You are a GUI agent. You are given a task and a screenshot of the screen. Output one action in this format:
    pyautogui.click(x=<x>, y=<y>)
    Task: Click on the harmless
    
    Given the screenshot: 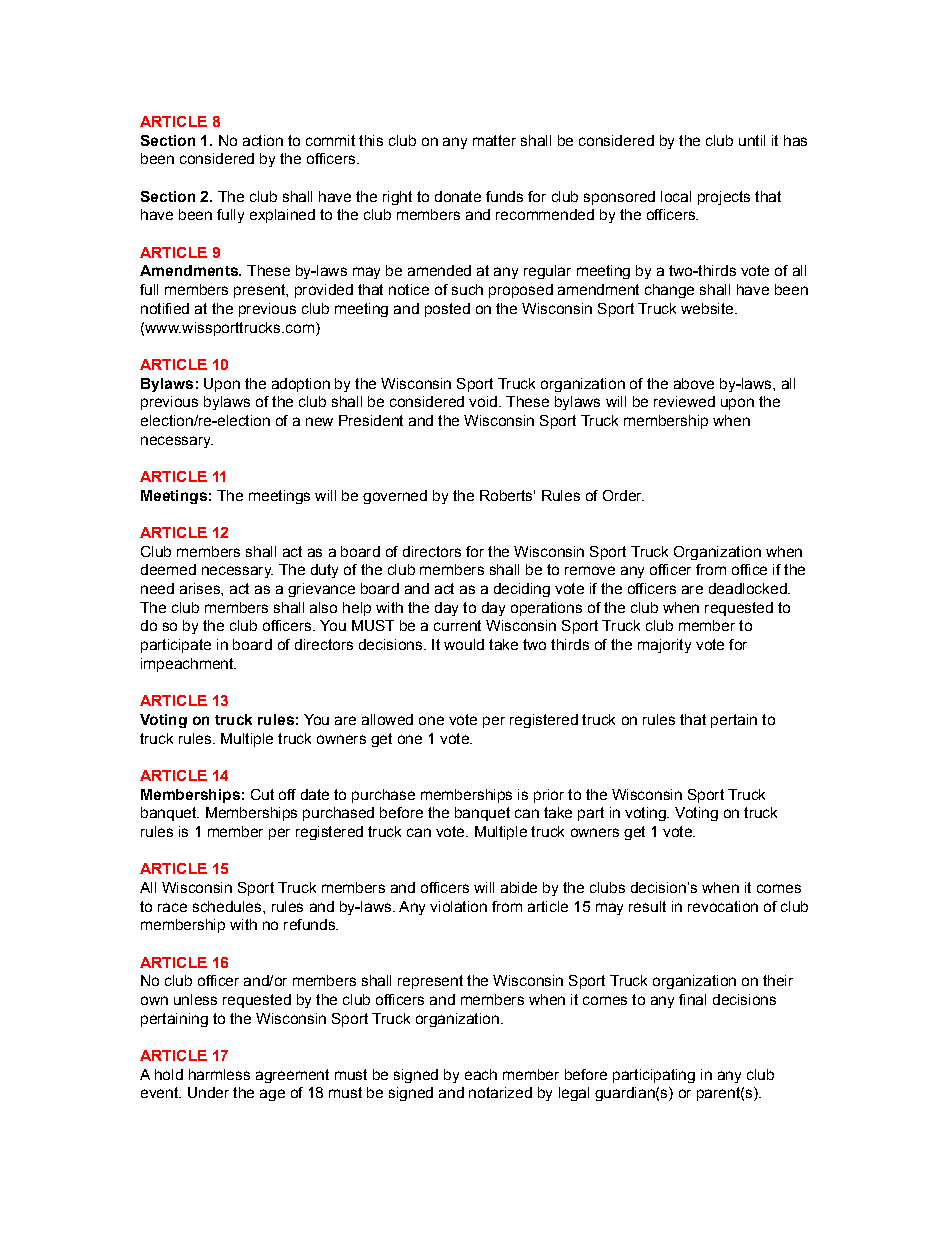 What is the action you would take?
    pyautogui.click(x=219, y=1074)
